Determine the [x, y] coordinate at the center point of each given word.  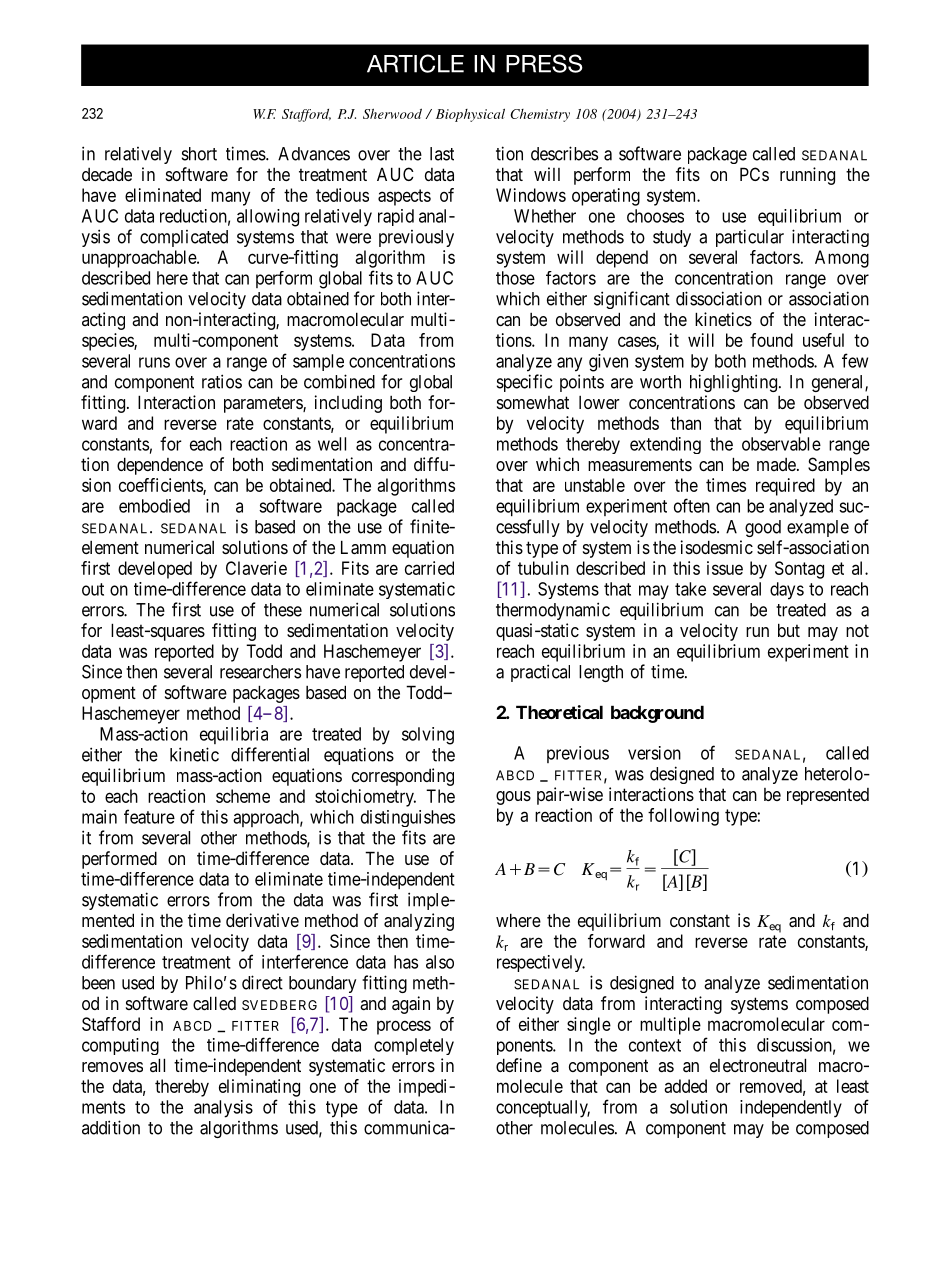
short [199, 154]
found [771, 340]
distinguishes [408, 818]
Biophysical [470, 115]
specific [524, 383]
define [519, 1065]
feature [149, 816]
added [685, 1086]
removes [112, 1067]
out [93, 589]
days [787, 591]
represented [828, 796]
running [807, 176]
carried [429, 568]
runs [154, 362]
